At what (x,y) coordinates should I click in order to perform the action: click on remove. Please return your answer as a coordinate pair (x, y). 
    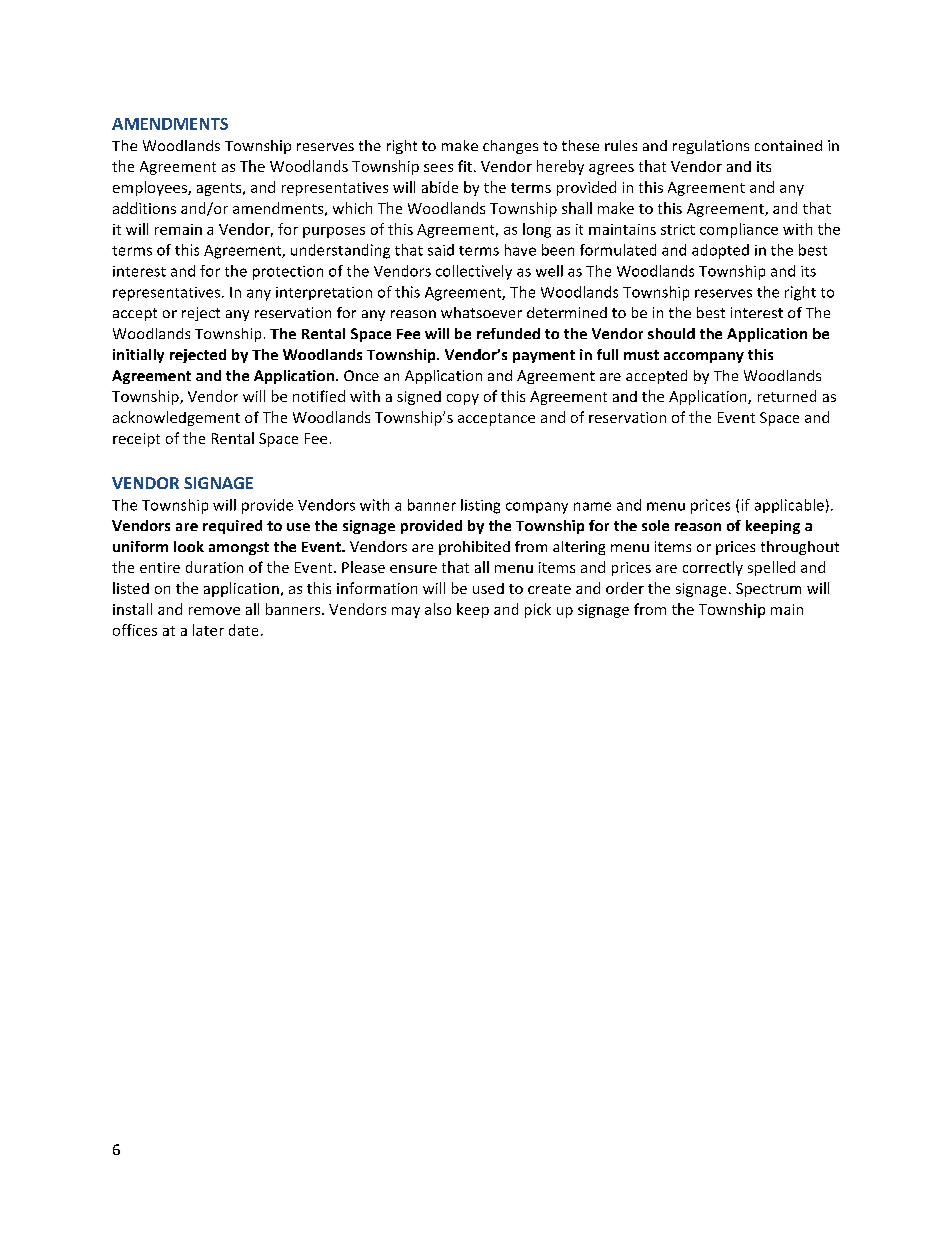
    Looking at the image, I should click on (214, 611).
